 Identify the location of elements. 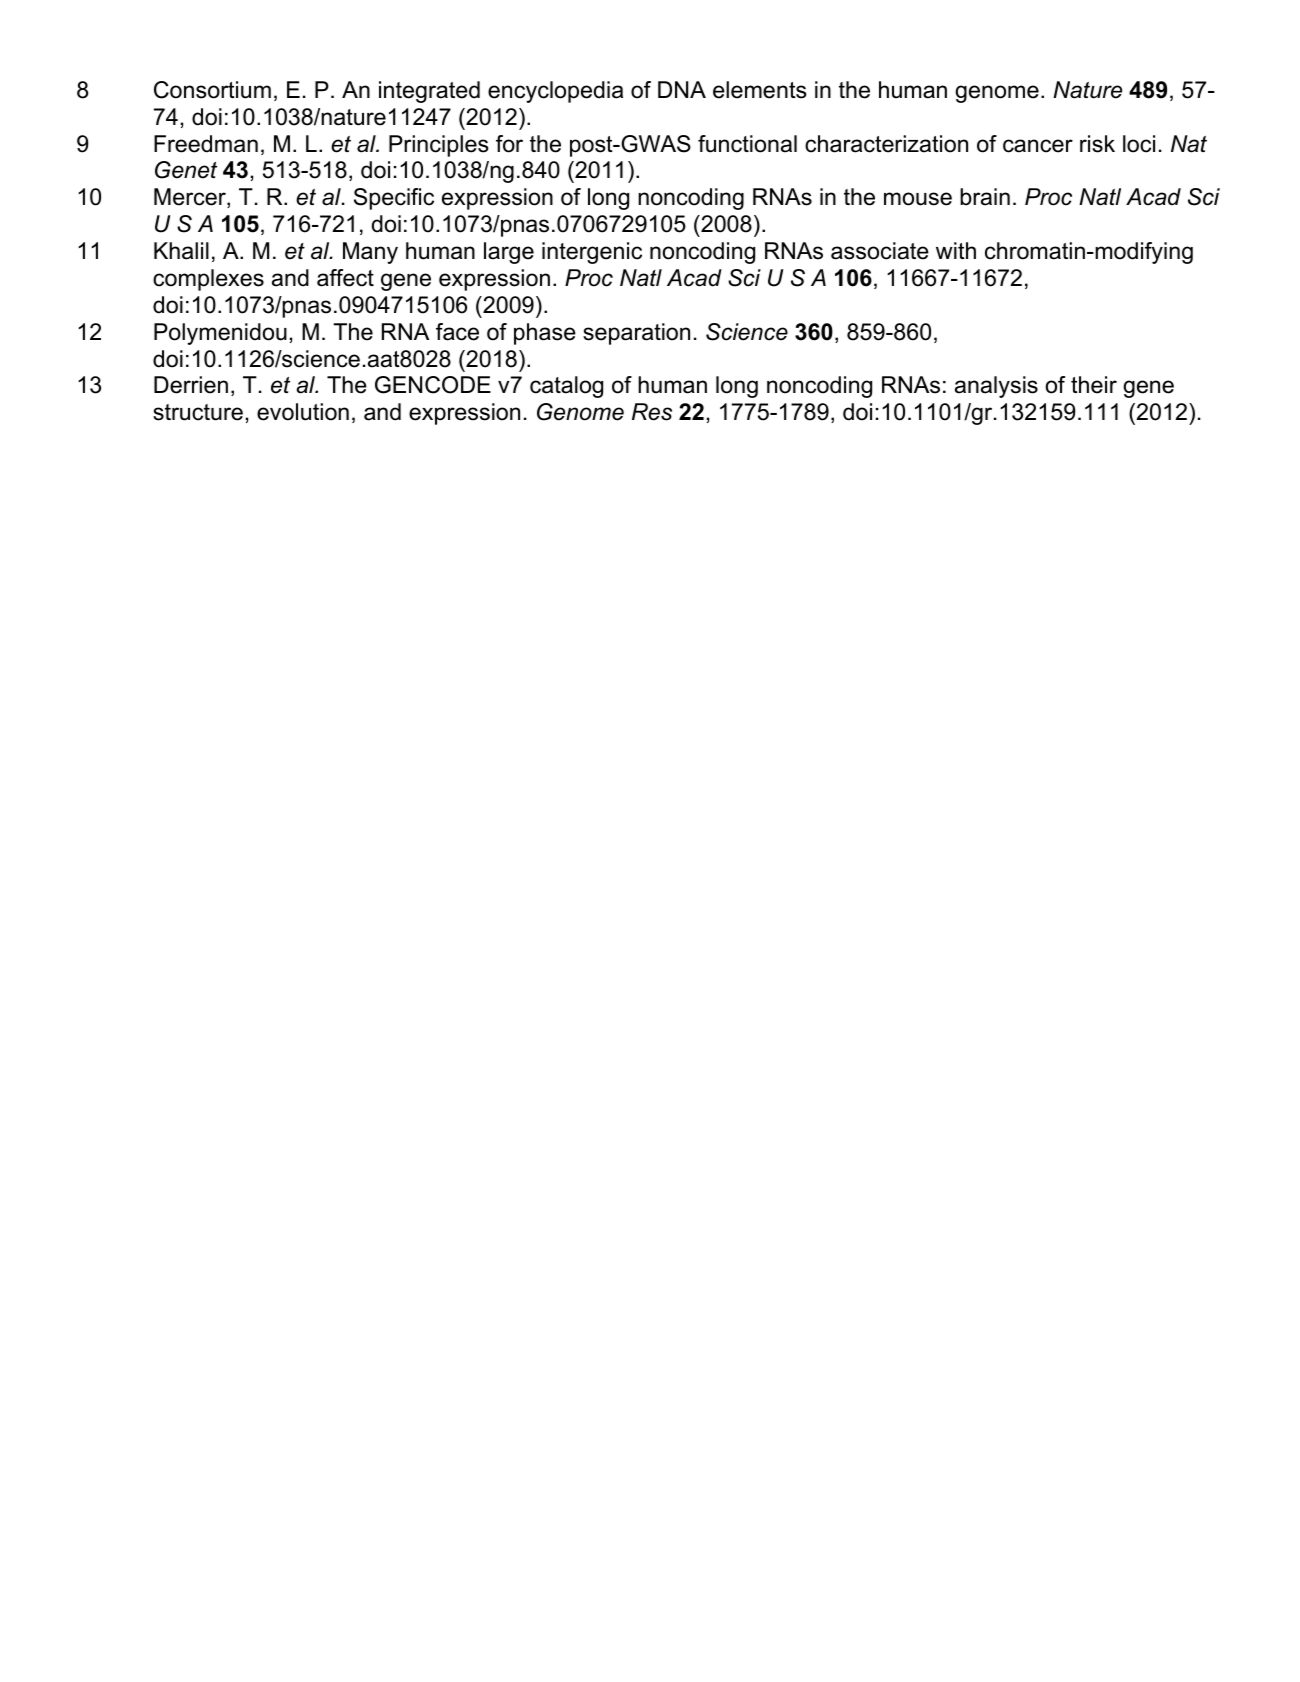
(760, 90).
